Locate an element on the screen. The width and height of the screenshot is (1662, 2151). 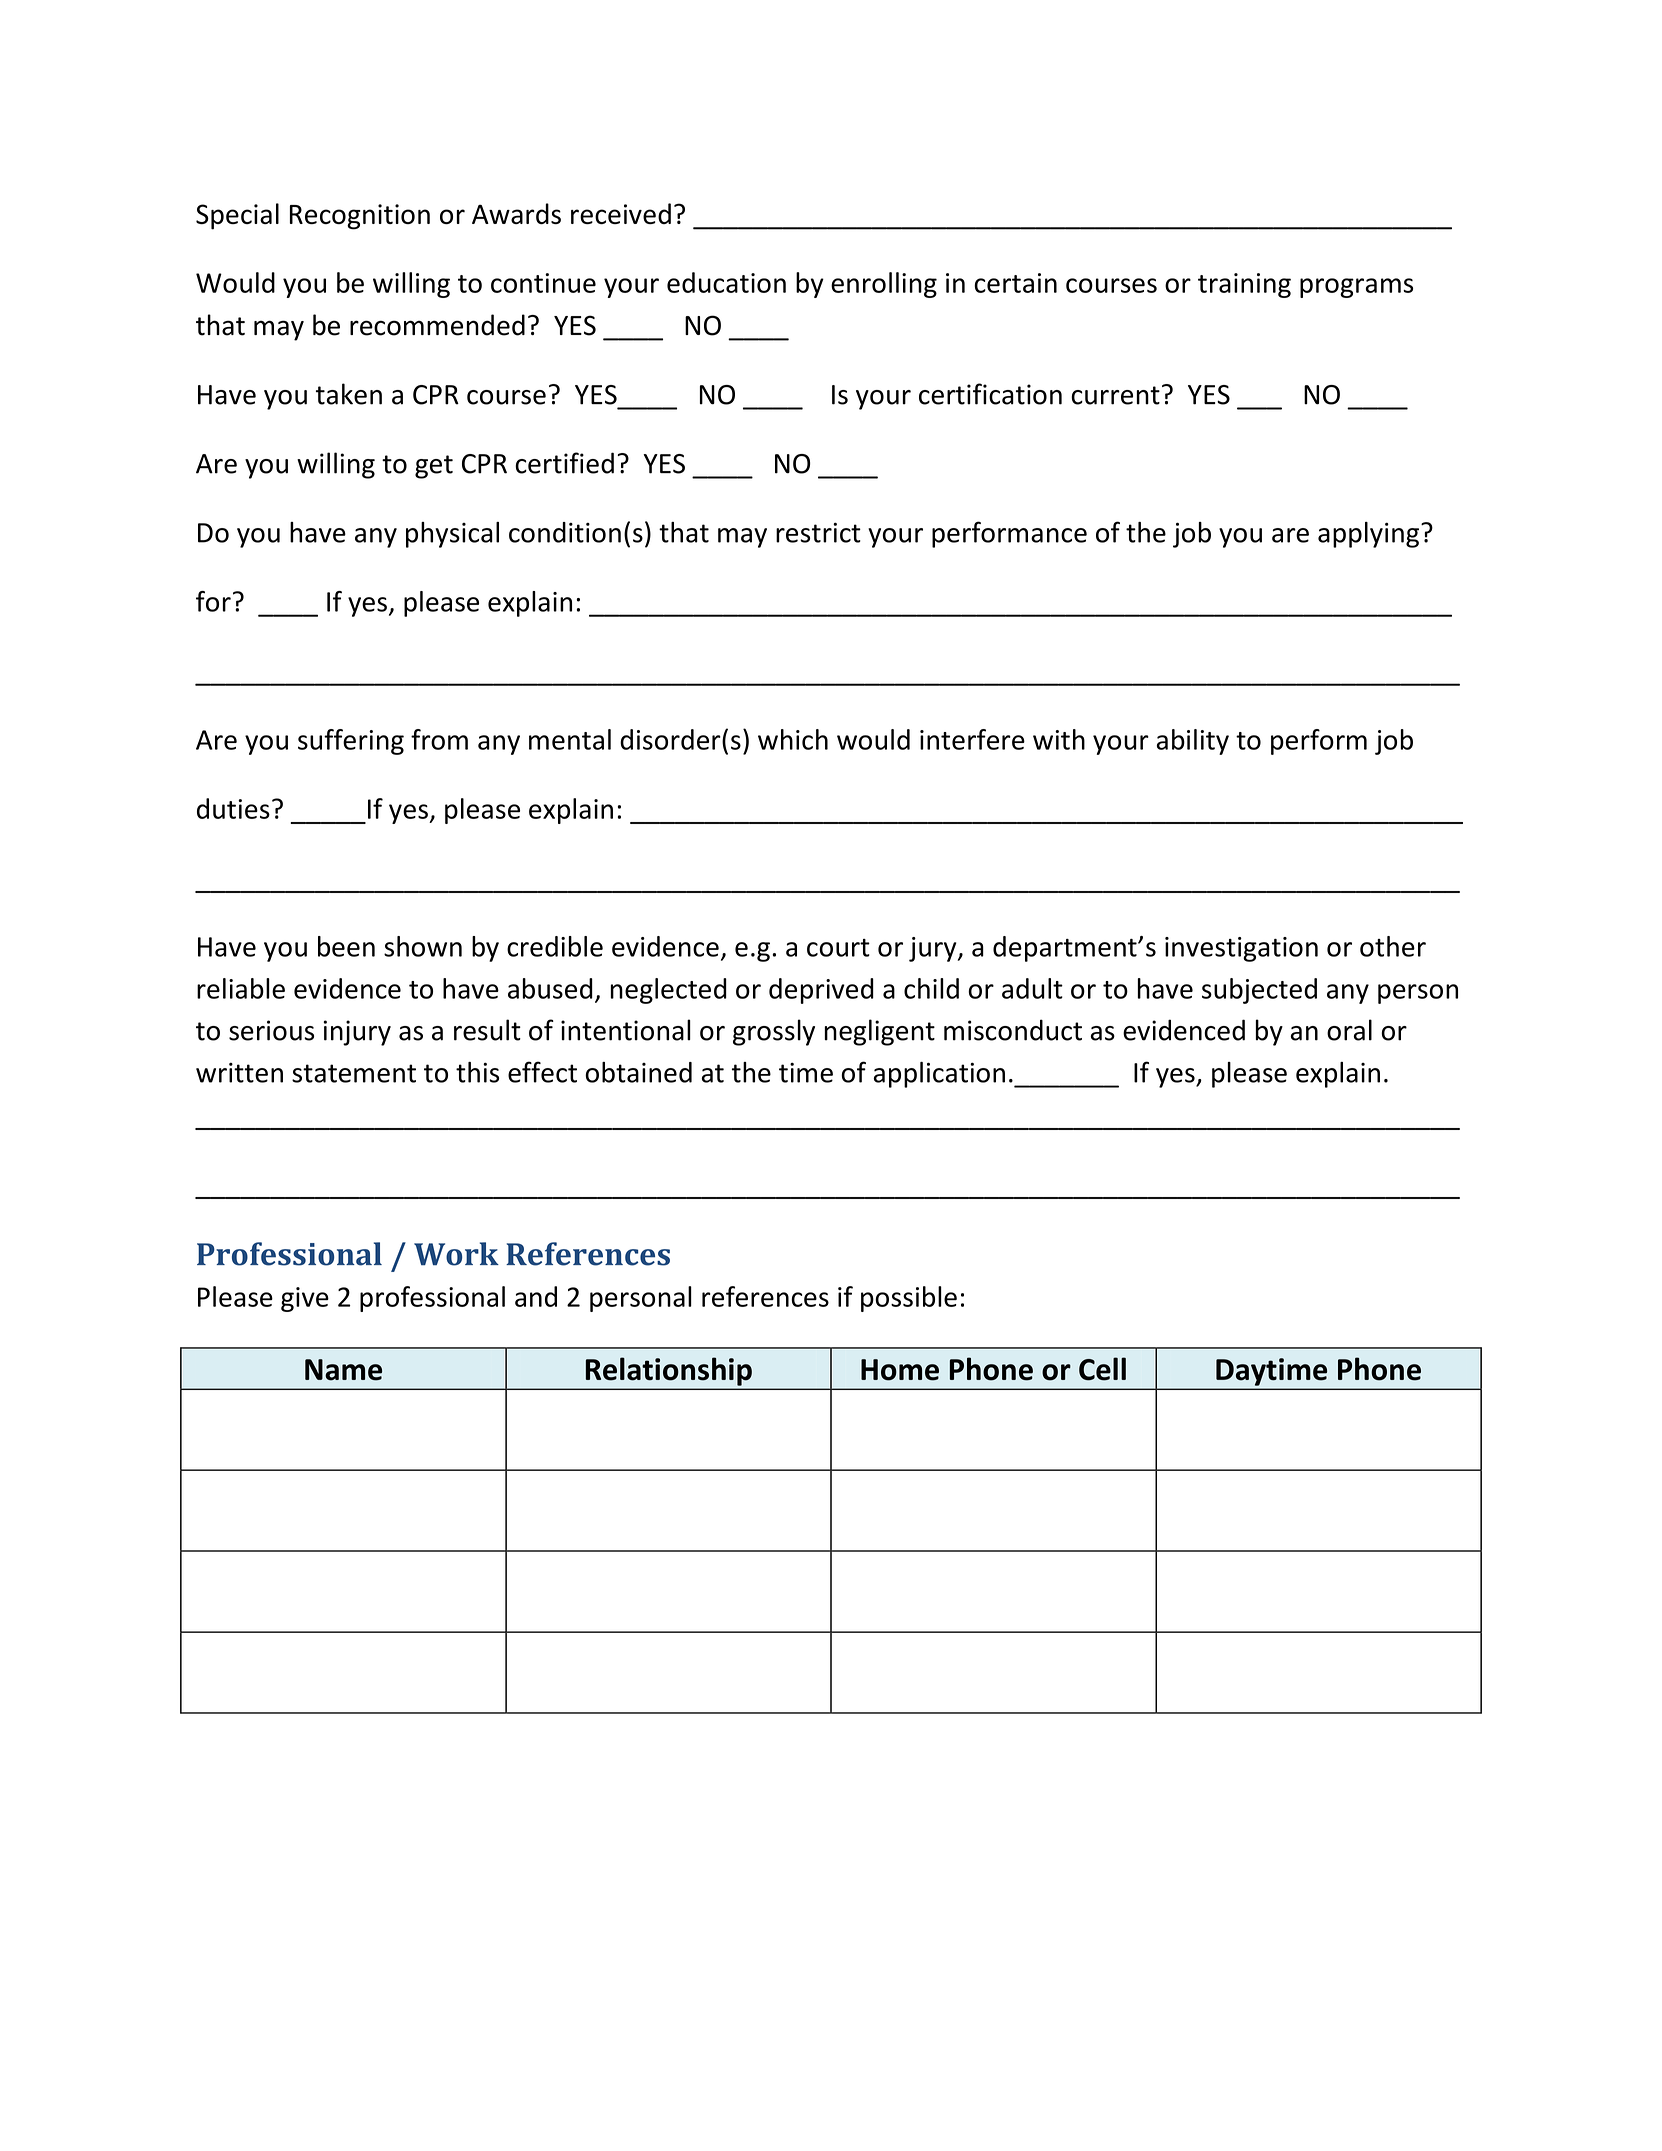
ability is located at coordinates (1193, 742).
